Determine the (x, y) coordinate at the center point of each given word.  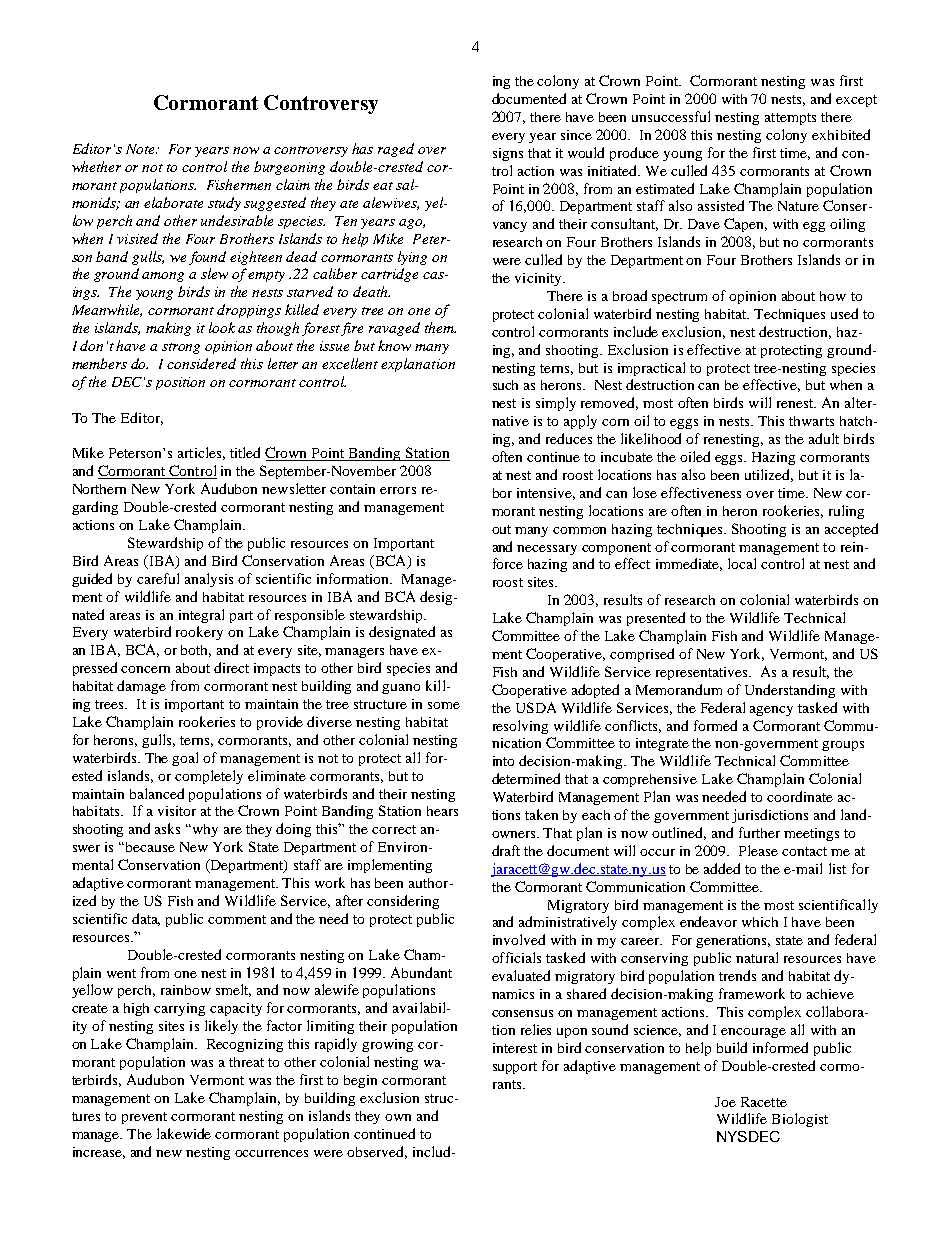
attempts (790, 119)
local (742, 563)
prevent (144, 1118)
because (150, 847)
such (505, 385)
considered (201, 363)
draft (506, 850)
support (515, 1068)
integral (201, 616)
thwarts (811, 421)
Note (141, 149)
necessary (547, 550)
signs (508, 154)
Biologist (800, 1120)
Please (758, 850)
